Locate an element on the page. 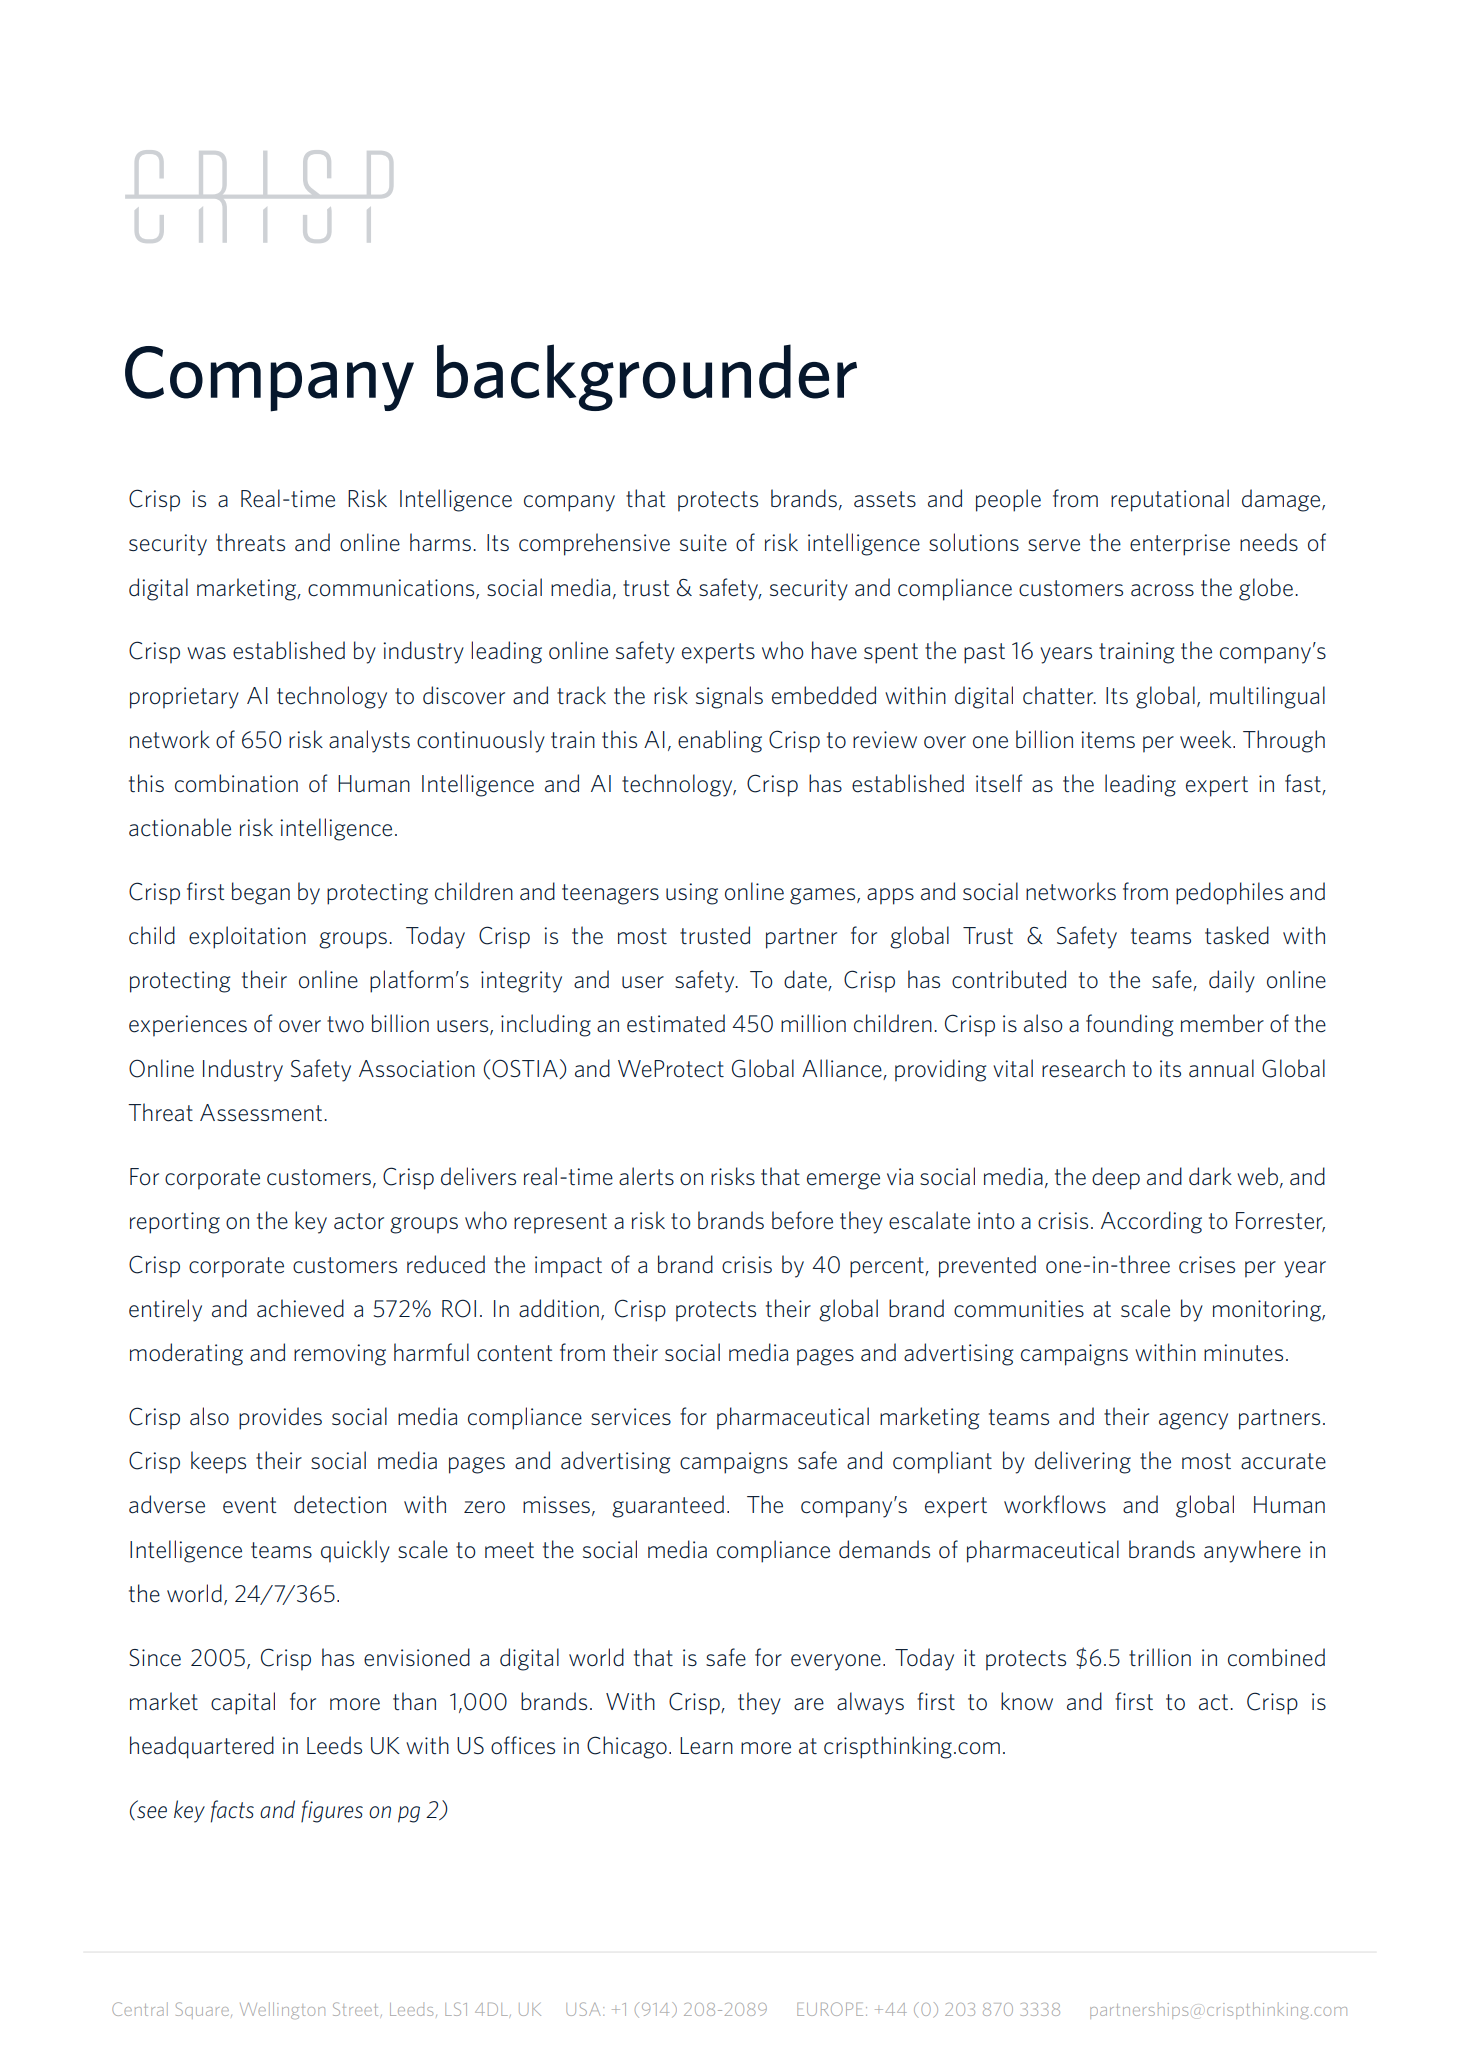  Assessment is located at coordinates (262, 1113).
